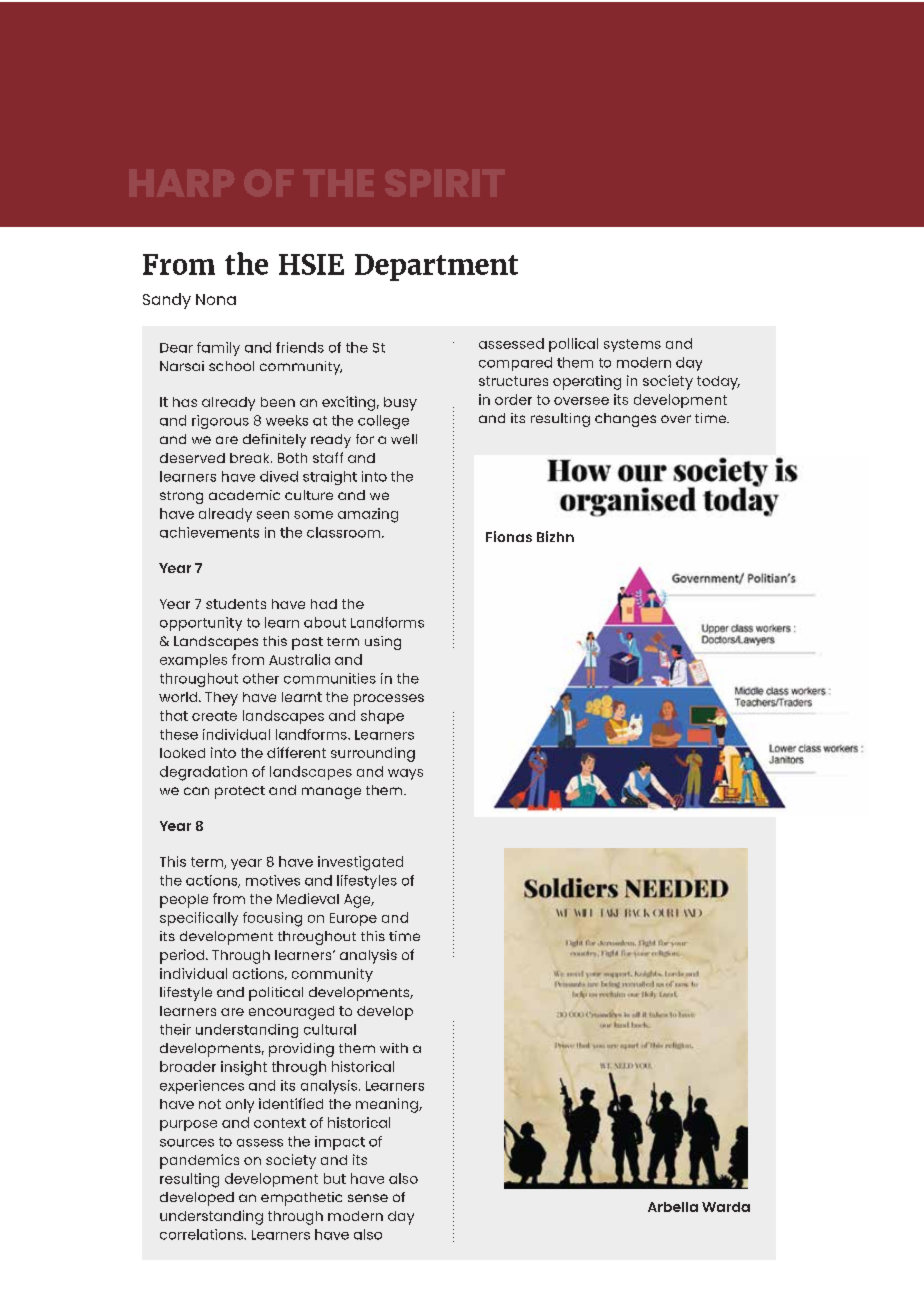 This image has height=1308, width=924. What do you see at coordinates (388, 1105) in the image?
I see `meaning` at bounding box center [388, 1105].
